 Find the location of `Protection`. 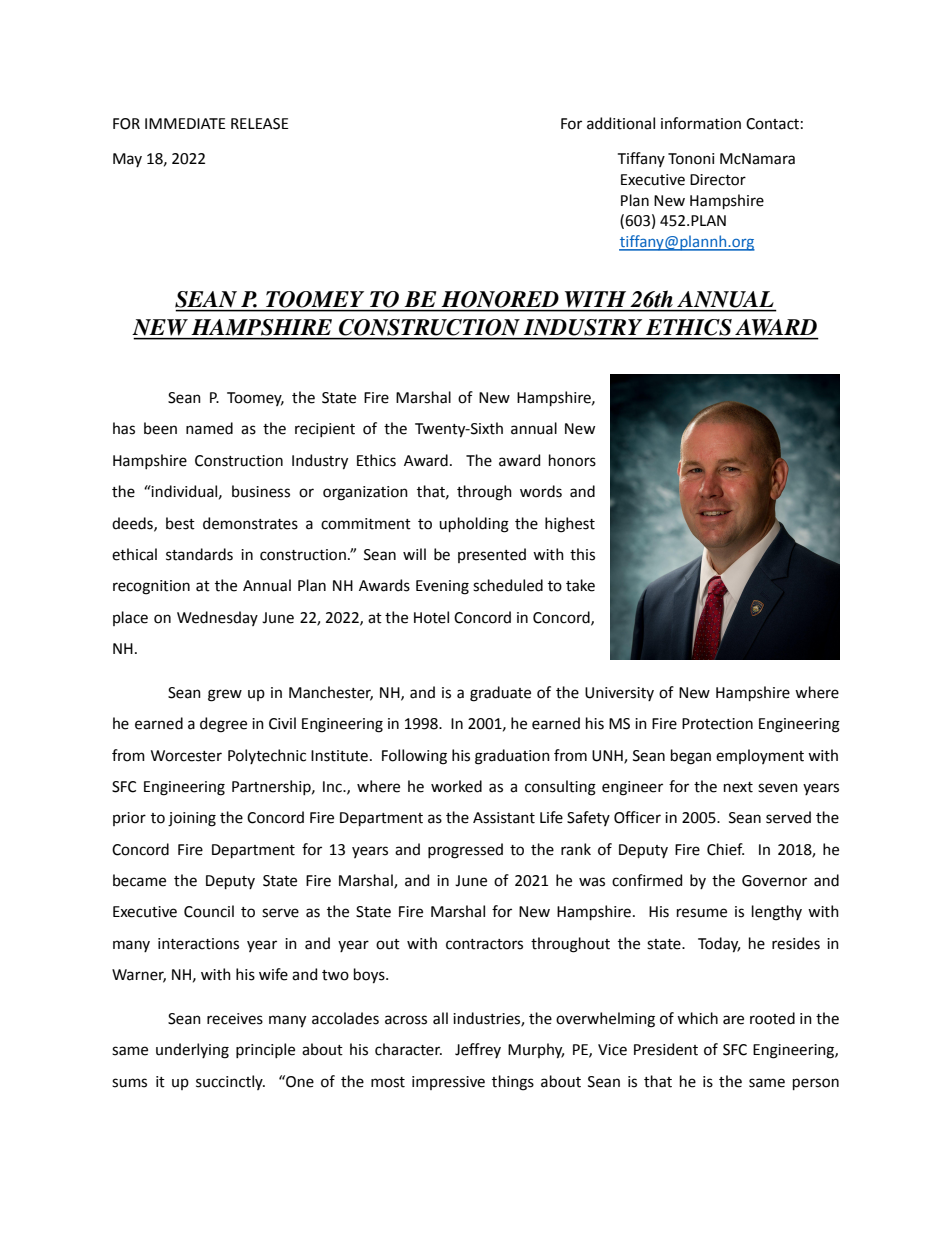

Protection is located at coordinates (717, 724).
